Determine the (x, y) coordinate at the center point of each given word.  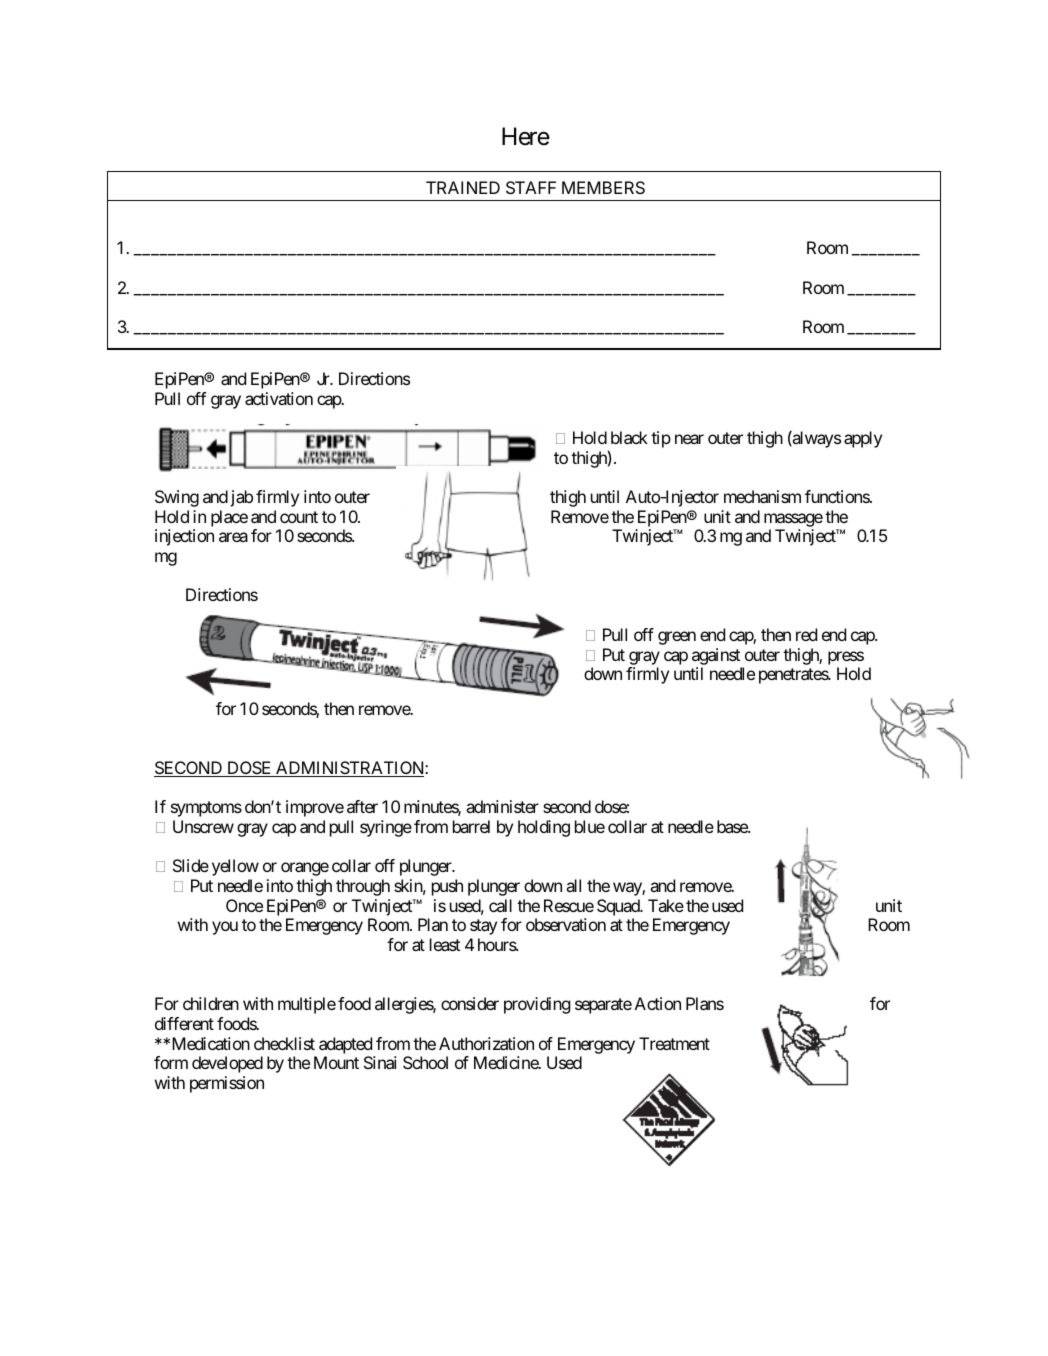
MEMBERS (603, 187)
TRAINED (463, 187)
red (806, 634)
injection (184, 537)
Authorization (486, 1043)
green (677, 638)
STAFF (531, 187)
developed (227, 1064)
